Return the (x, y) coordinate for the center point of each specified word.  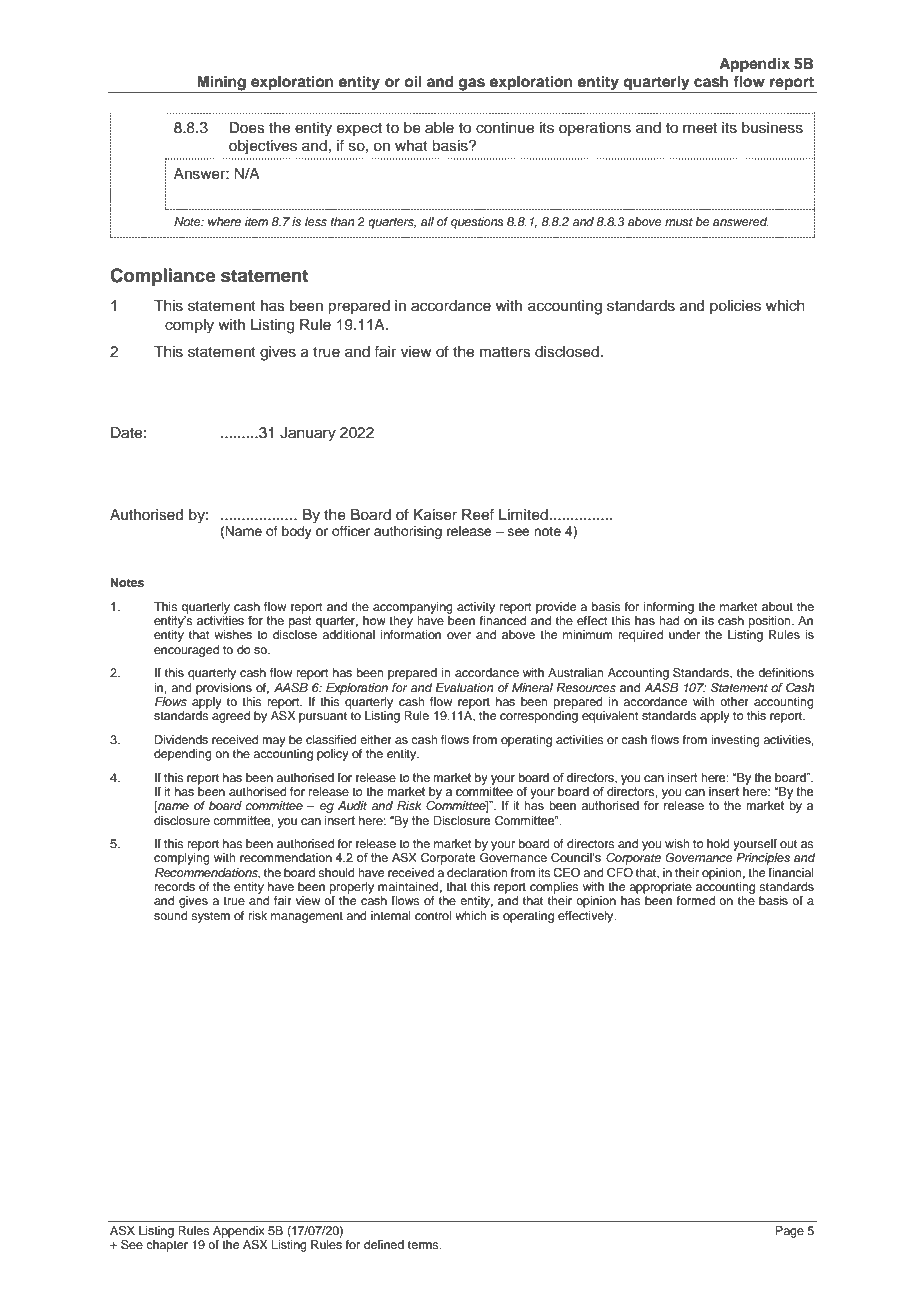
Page (789, 1232)
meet (700, 128)
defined (384, 1244)
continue (505, 128)
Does (247, 128)
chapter (167, 1246)
